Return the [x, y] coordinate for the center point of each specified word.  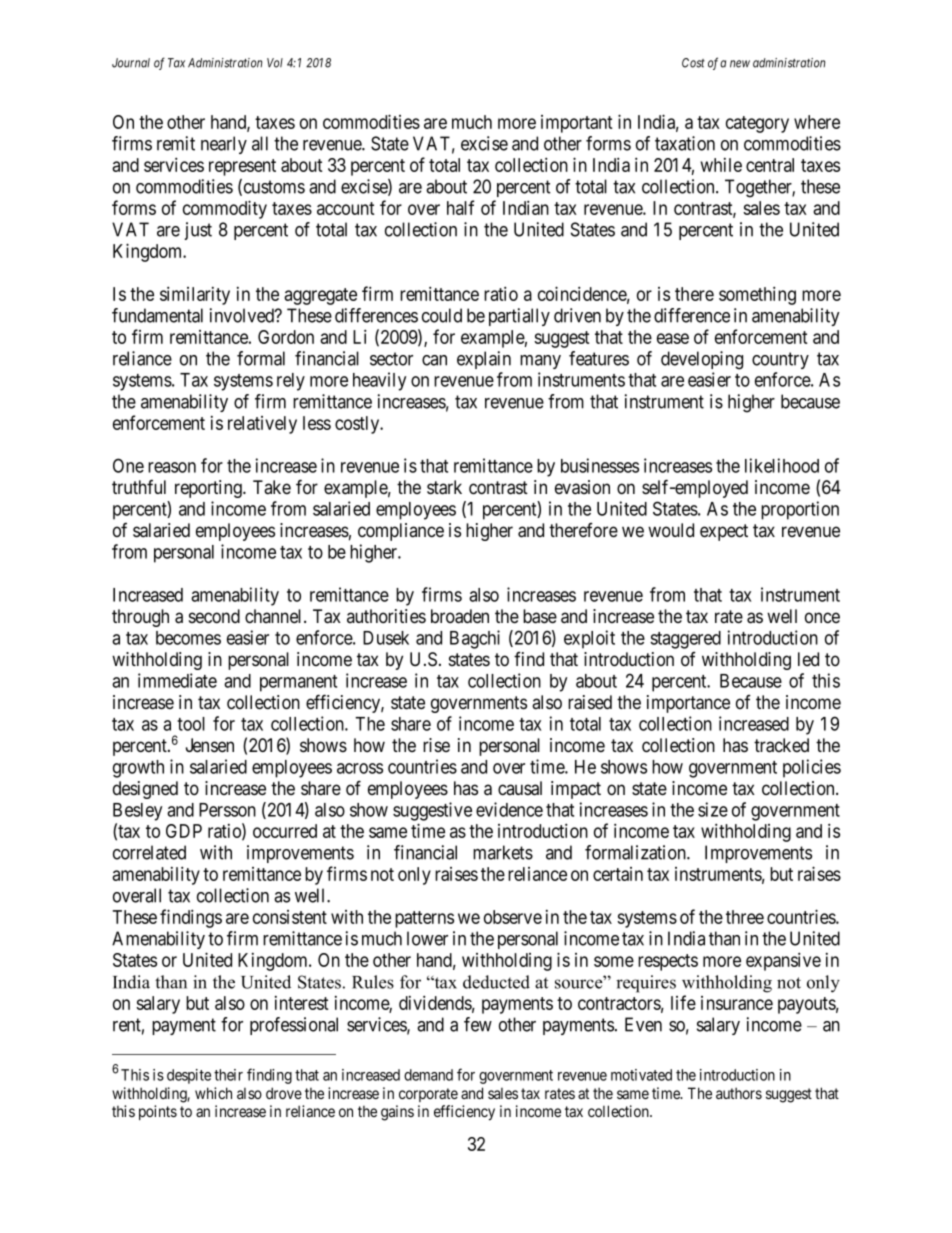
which [213, 1093]
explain [484, 360]
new [740, 64]
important [577, 124]
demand [428, 1075]
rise [436, 745]
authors [739, 1093]
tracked [781, 745]
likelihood [782, 465]
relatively [262, 425]
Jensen [210, 745]
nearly [224, 145]
